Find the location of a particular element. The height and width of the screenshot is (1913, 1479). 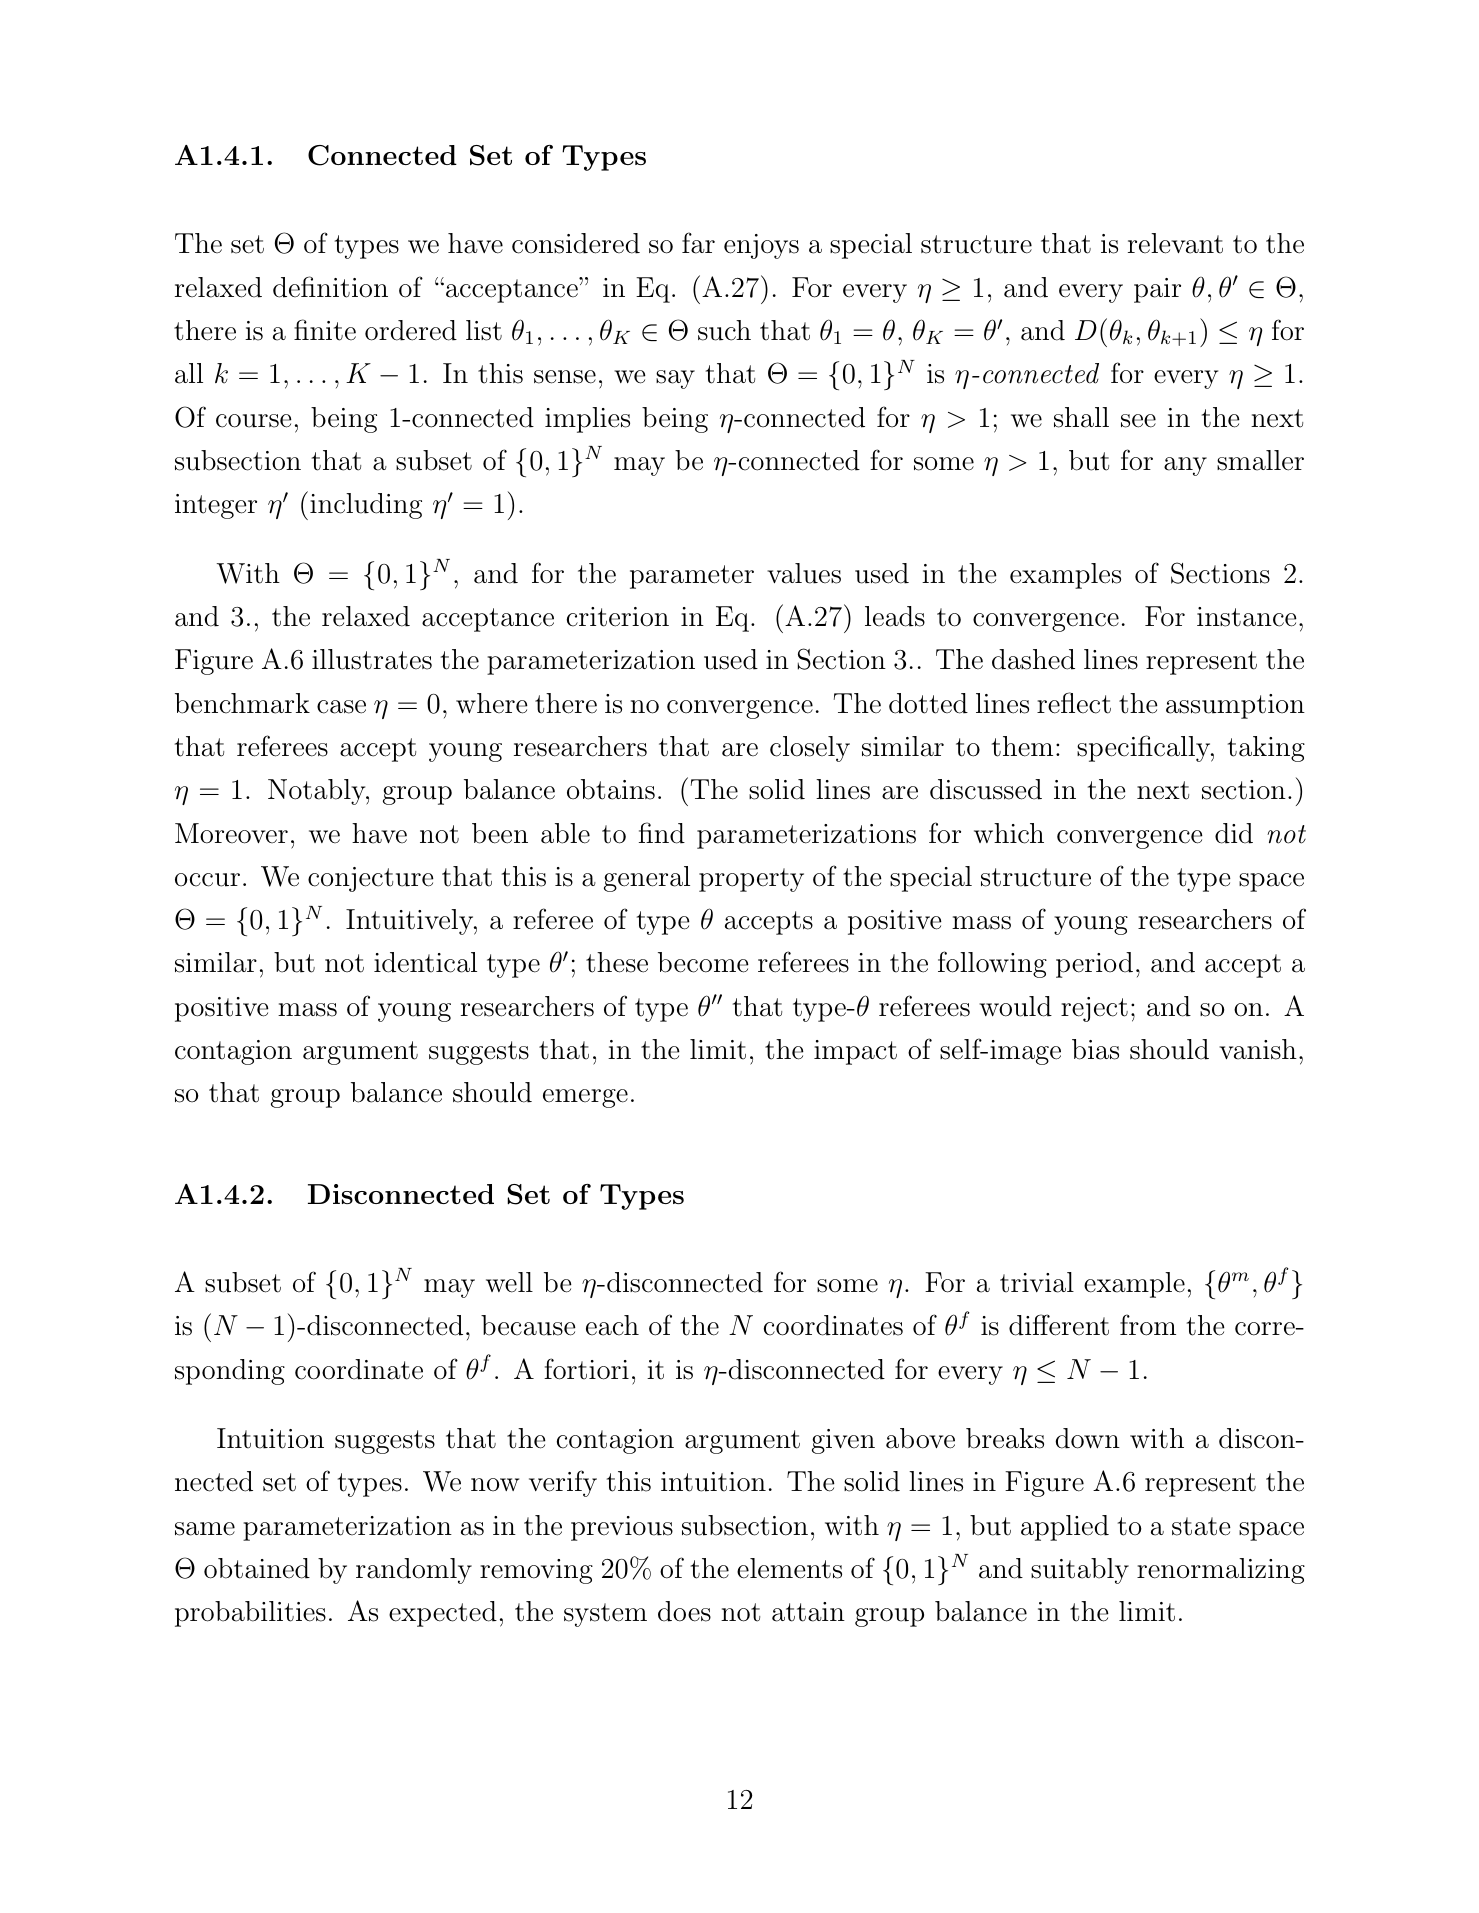

definition is located at coordinates (330, 287).
